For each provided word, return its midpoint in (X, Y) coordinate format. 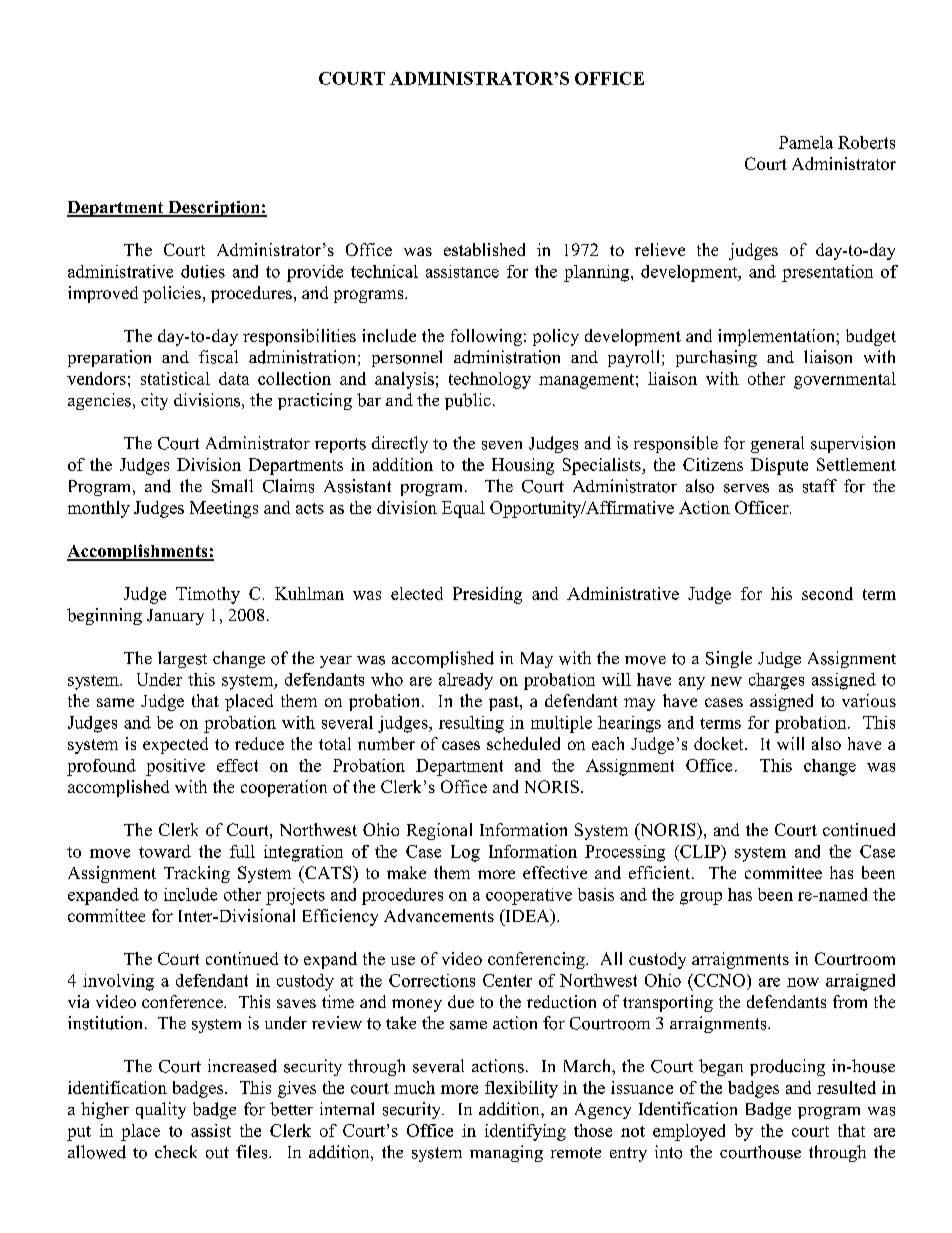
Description (214, 209)
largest (182, 659)
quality (161, 1110)
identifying (525, 1132)
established (484, 249)
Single (729, 659)
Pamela (806, 142)
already (466, 681)
